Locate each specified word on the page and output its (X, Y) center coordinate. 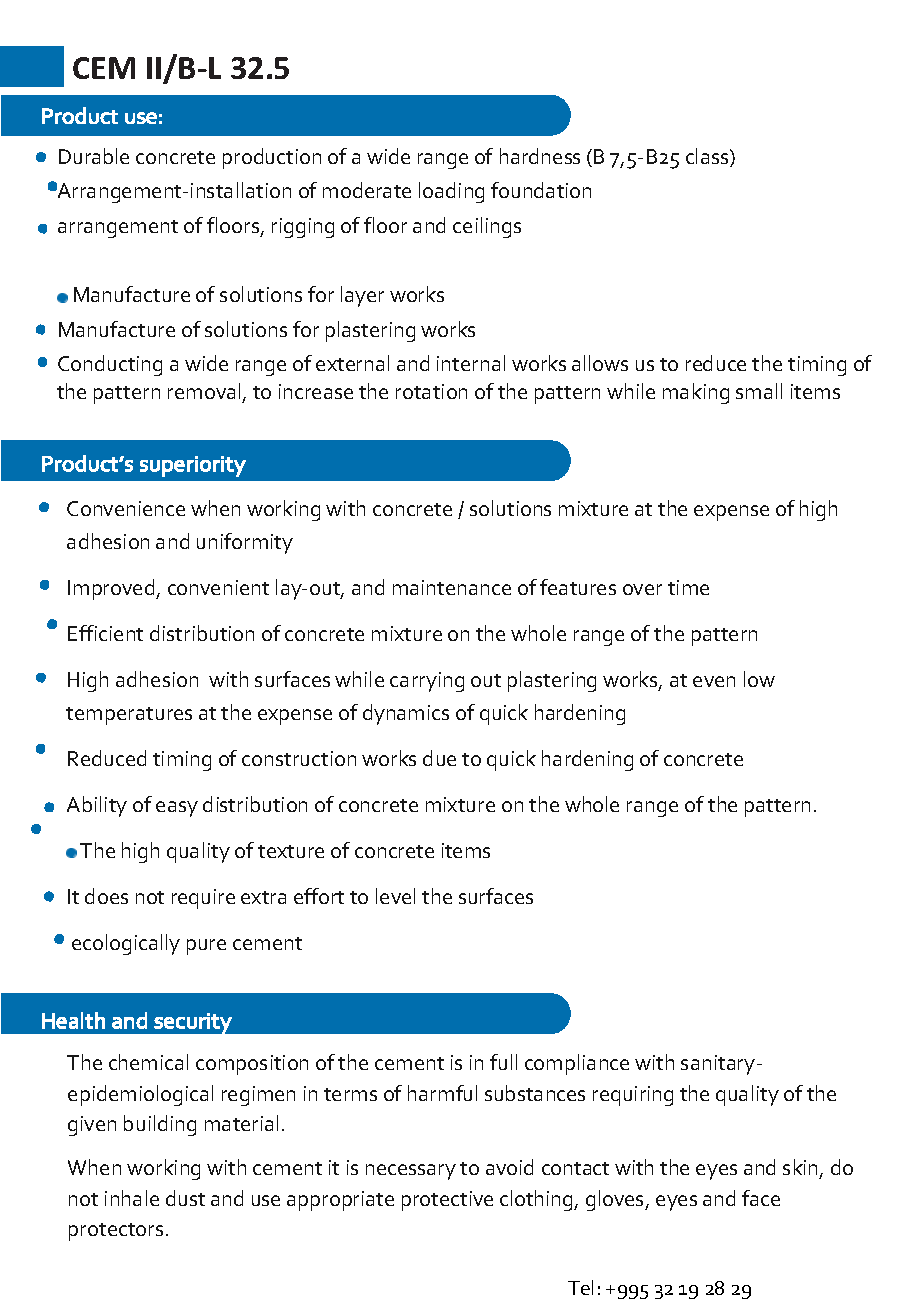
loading (451, 192)
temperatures (129, 716)
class (708, 157)
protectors (116, 1232)
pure (206, 947)
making (696, 393)
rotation (431, 391)
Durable (94, 156)
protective (447, 1201)
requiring (633, 1096)
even (714, 681)
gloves (616, 1200)
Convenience (126, 508)
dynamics (406, 714)
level (395, 896)
